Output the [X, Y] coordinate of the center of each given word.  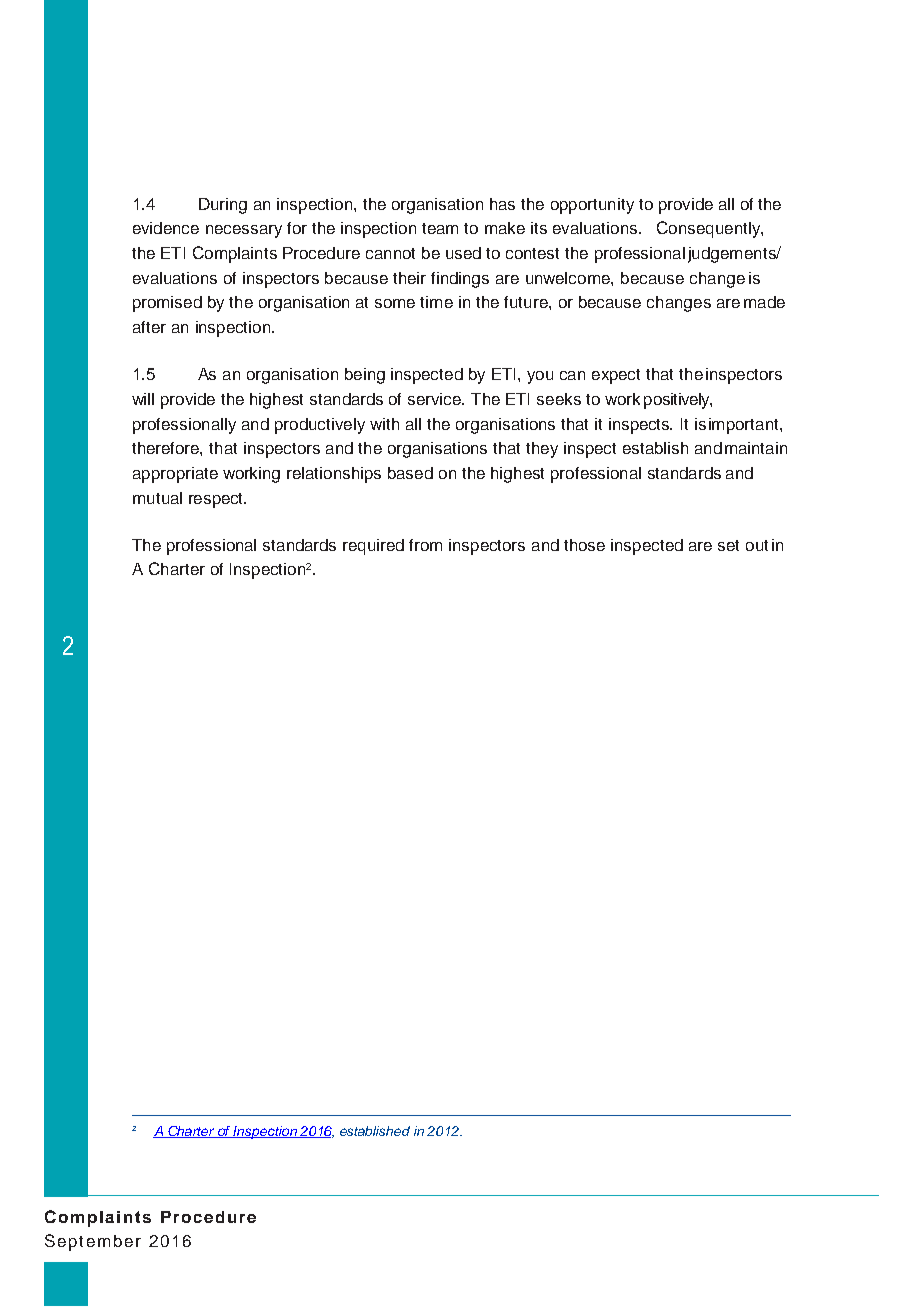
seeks [559, 399]
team [440, 228]
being [365, 376]
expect [616, 376]
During [223, 206]
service [436, 399]
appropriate [175, 475]
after [149, 327]
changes [679, 304]
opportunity [592, 206]
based [410, 473]
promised [167, 304]
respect [217, 500]
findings [460, 280]
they [542, 450]
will [143, 399]
